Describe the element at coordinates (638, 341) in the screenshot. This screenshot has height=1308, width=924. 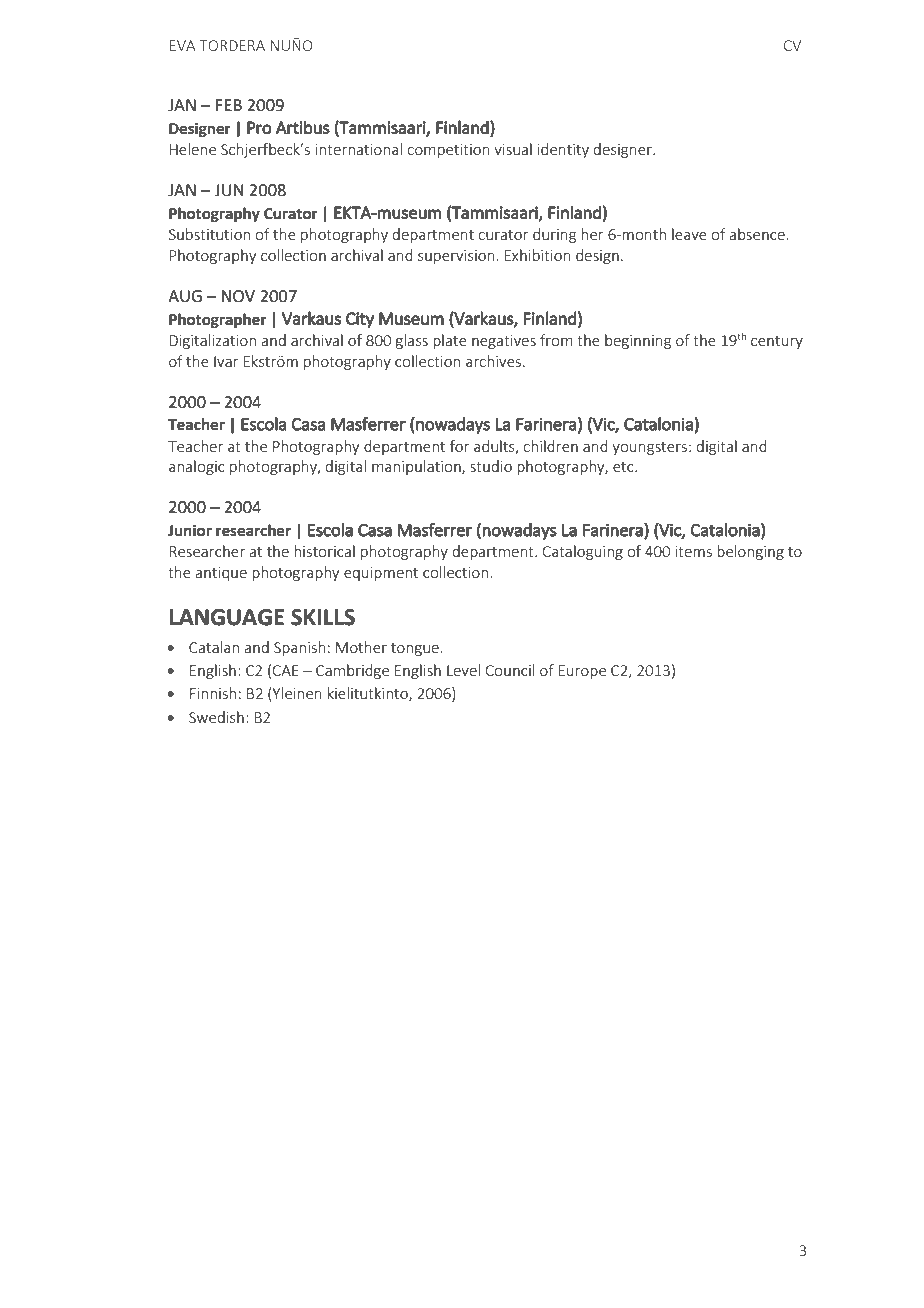
I see `beginning` at that location.
